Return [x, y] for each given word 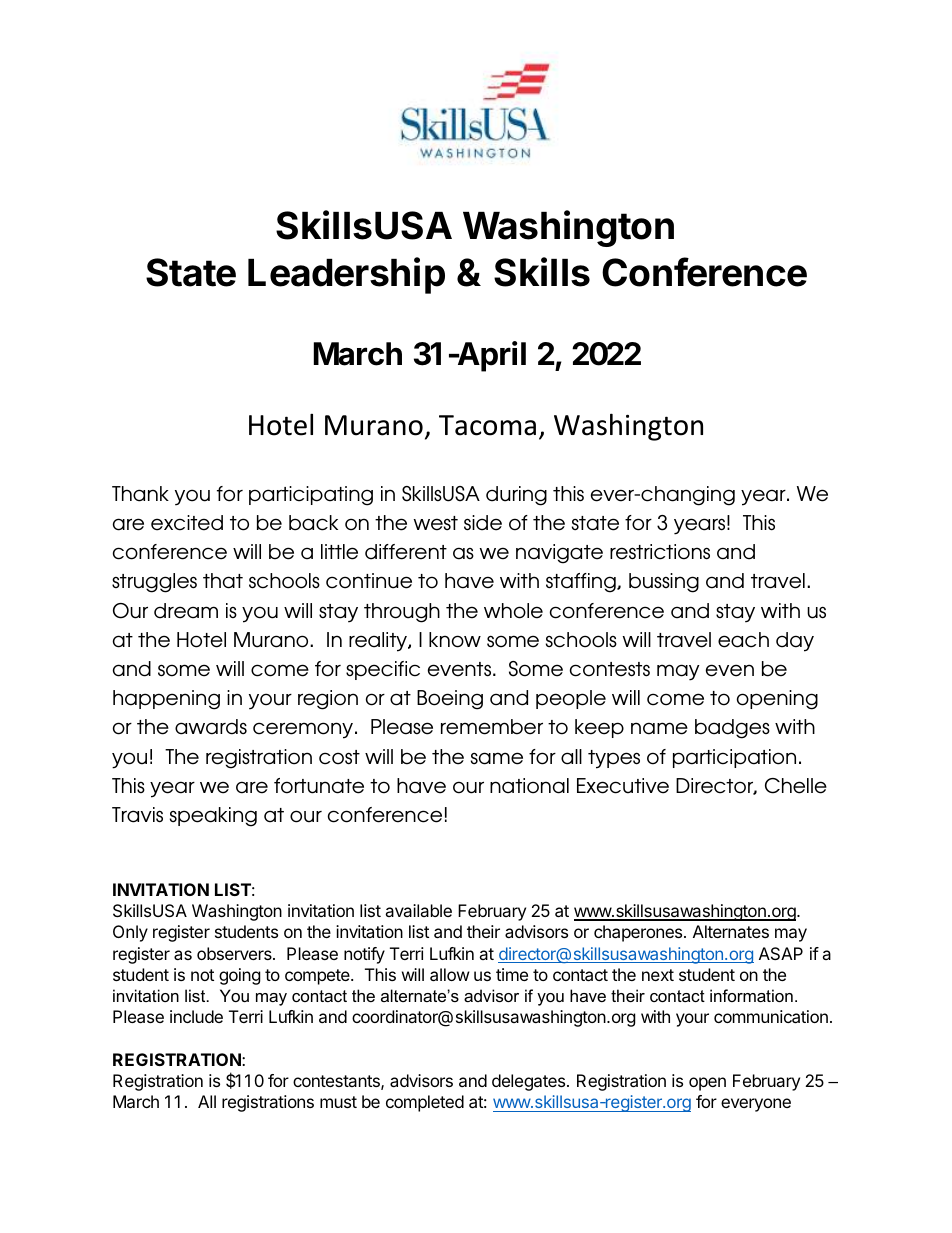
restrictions [660, 552]
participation [734, 758]
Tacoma [487, 425]
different [406, 552]
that [223, 581]
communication [771, 1016]
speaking [213, 817]
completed [425, 1103]
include [196, 1016]
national [529, 786]
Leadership [346, 275]
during [516, 496]
